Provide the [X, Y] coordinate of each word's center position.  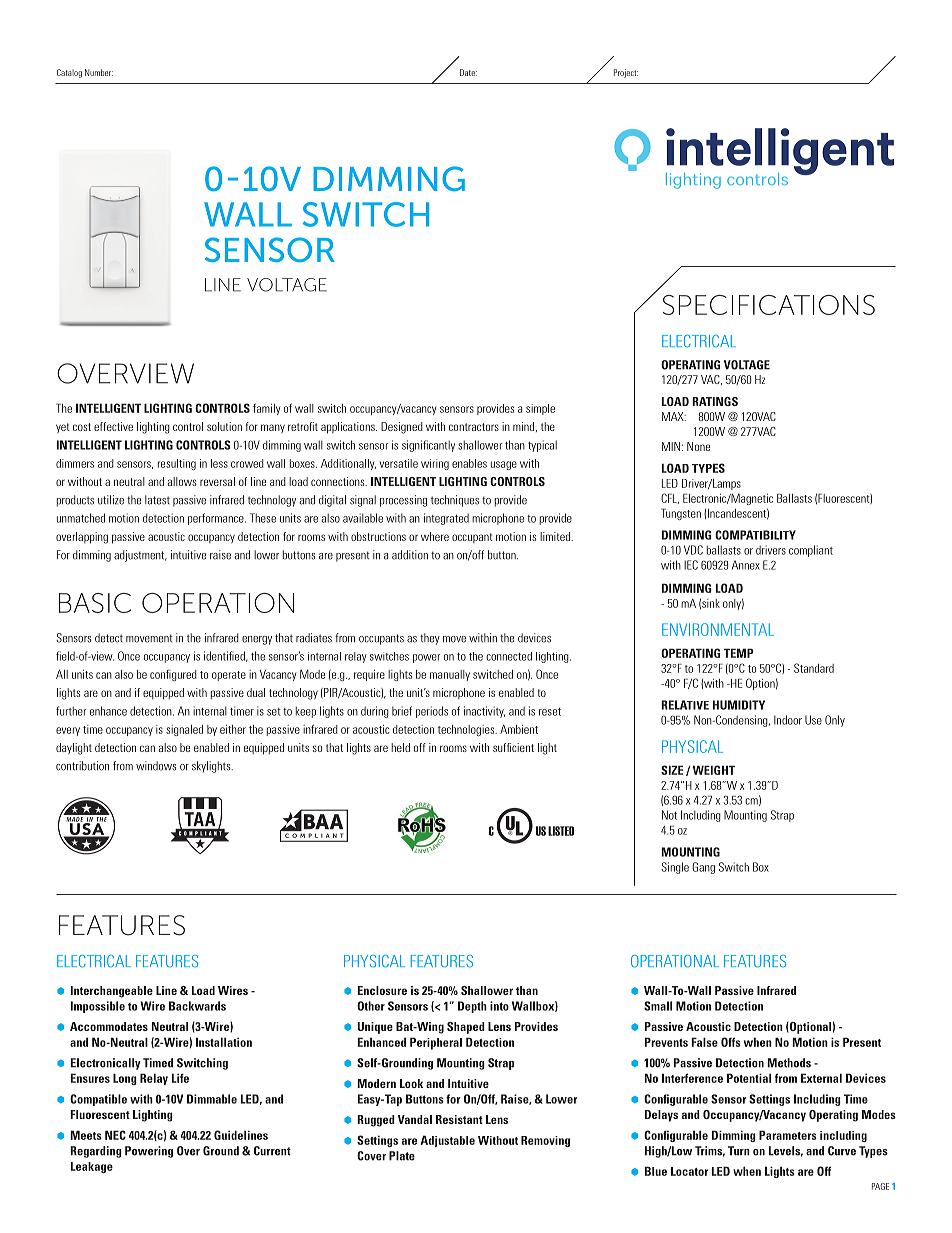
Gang [703, 868]
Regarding [96, 1152]
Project [626, 73]
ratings [715, 401]
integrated [446, 519]
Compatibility [755, 535]
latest [157, 500]
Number [99, 72]
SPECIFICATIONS [769, 305]
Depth [472, 1007]
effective [113, 426]
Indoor [788, 720]
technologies [467, 730]
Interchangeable [112, 992]
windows [156, 766]
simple [540, 409]
